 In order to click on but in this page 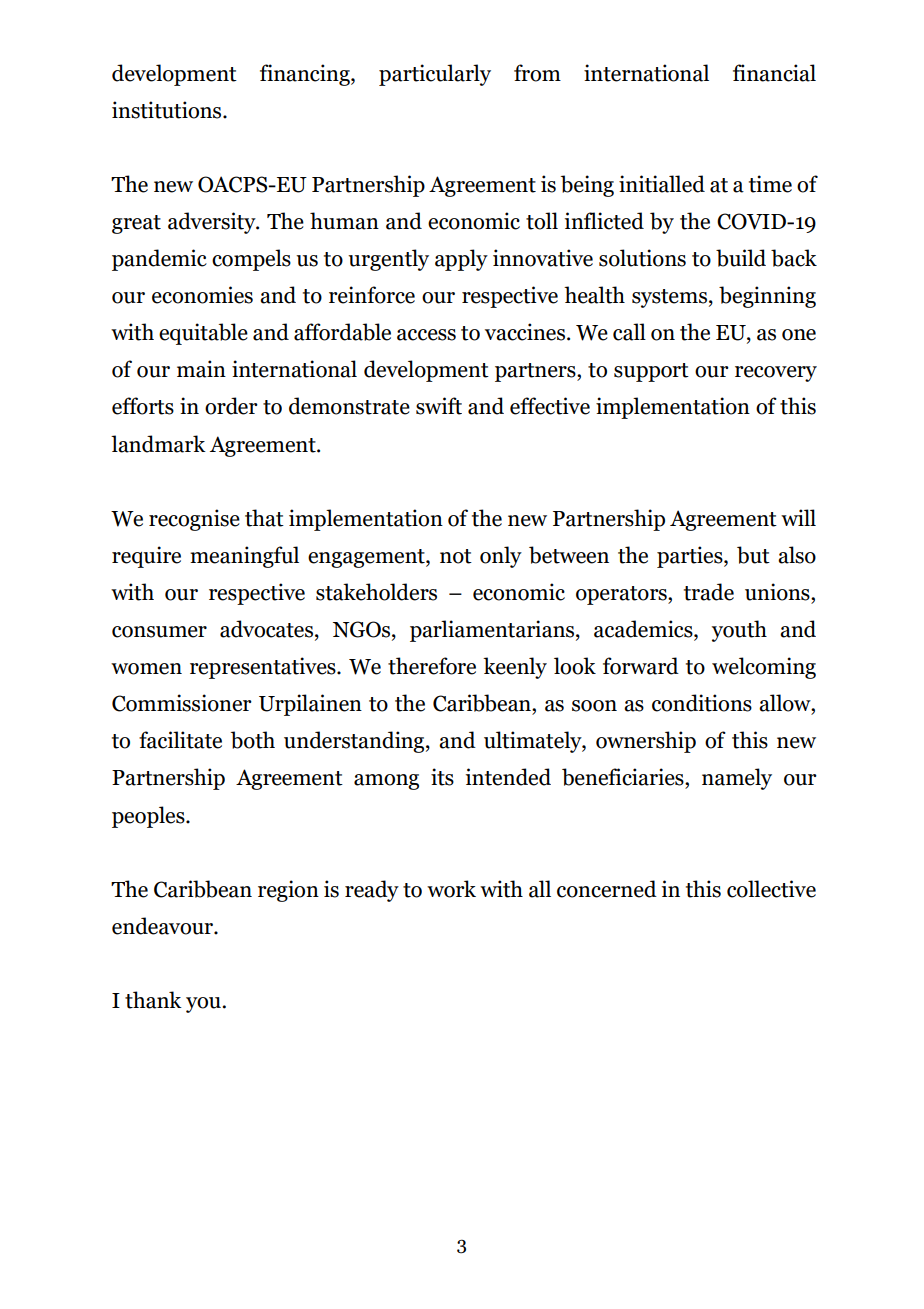, I will do `click(753, 555)`.
